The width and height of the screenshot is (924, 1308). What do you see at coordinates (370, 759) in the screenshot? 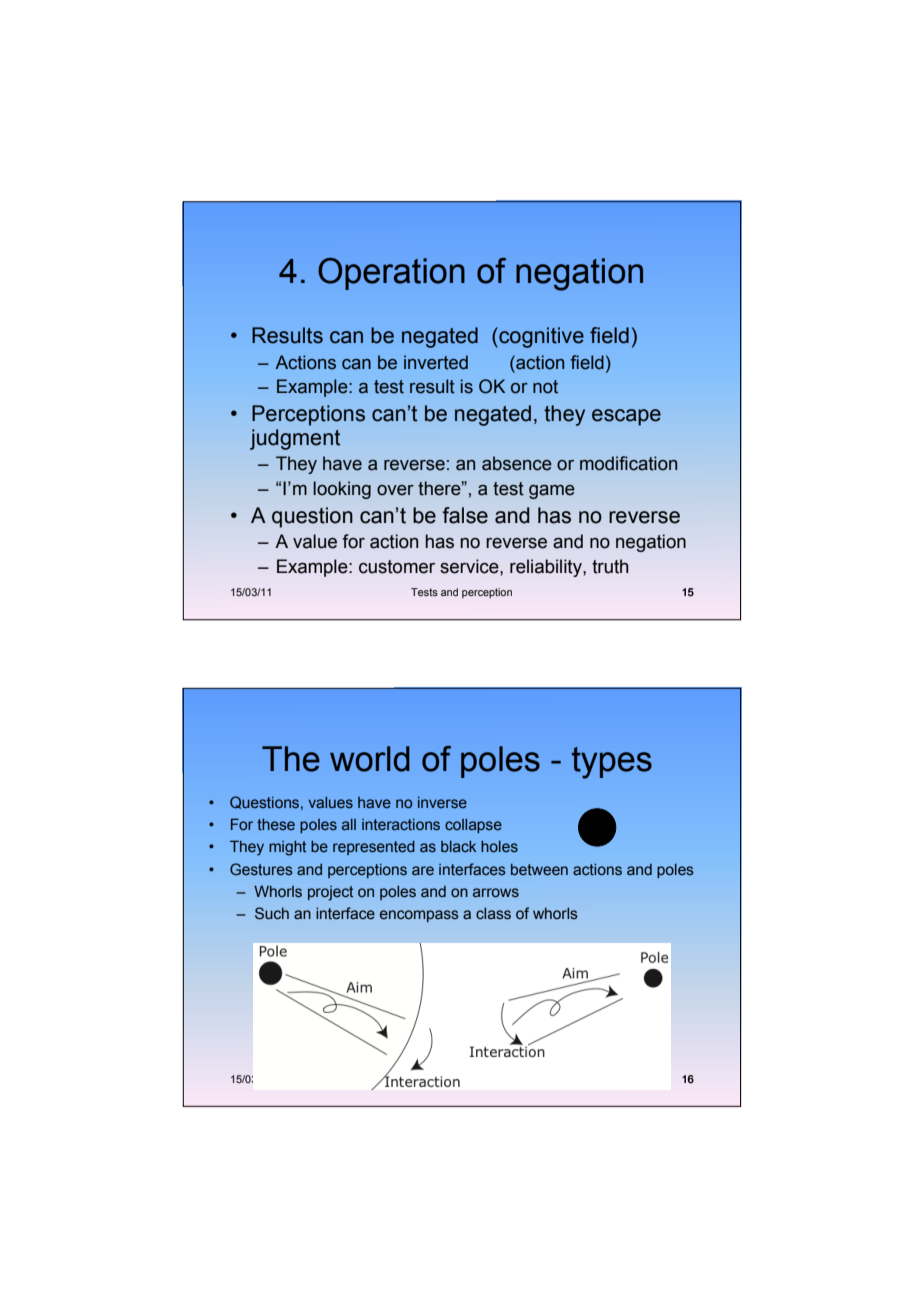
I see `world` at bounding box center [370, 759].
